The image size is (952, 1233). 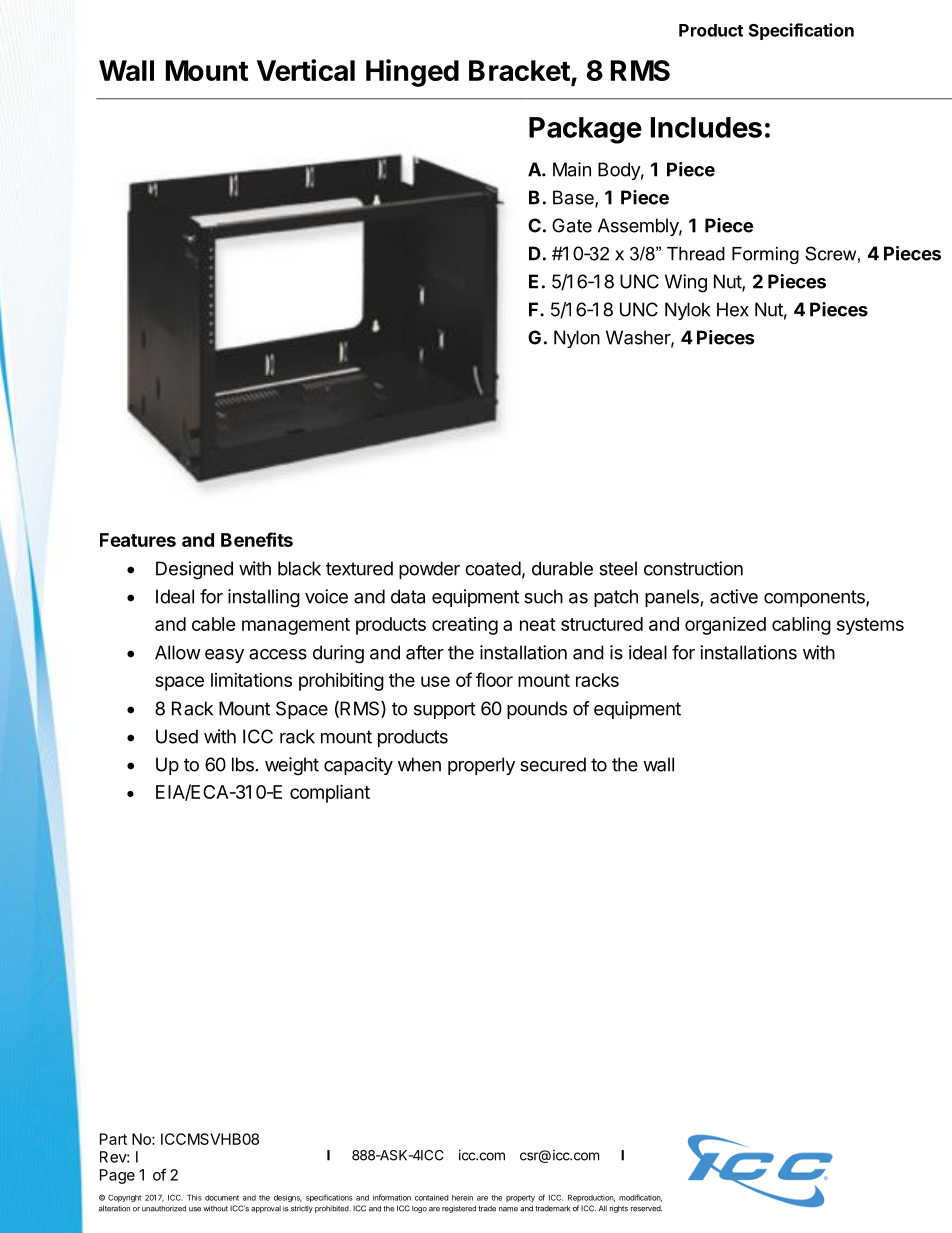 What do you see at coordinates (481, 766) in the screenshot?
I see `properly` at bounding box center [481, 766].
